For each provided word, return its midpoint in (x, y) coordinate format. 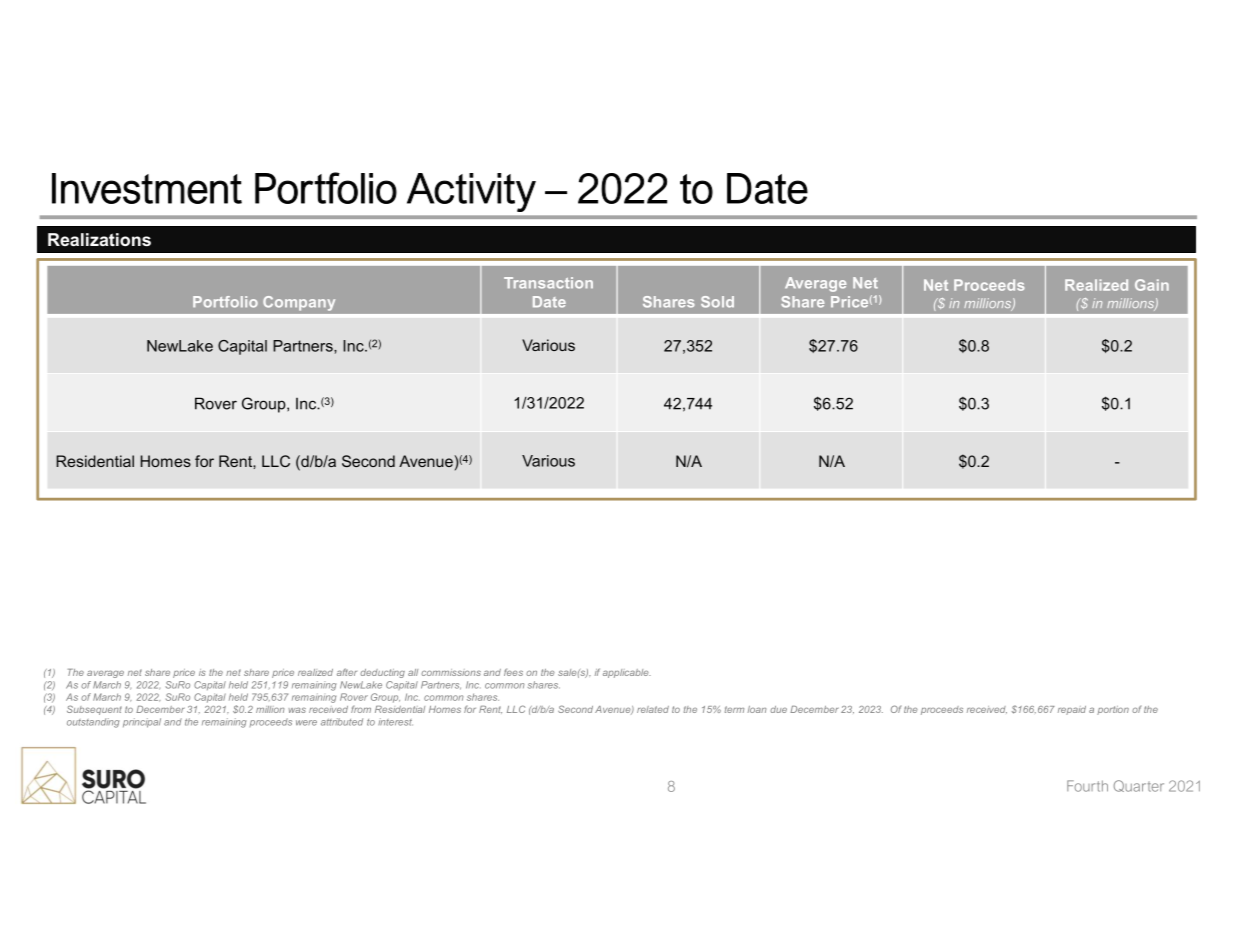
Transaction (548, 283)
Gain (1152, 285)
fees (513, 672)
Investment (147, 188)
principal (142, 723)
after (347, 672)
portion (1113, 710)
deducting (382, 673)
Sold (717, 302)
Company (299, 303)
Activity (471, 192)
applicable (627, 673)
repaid (1072, 710)
